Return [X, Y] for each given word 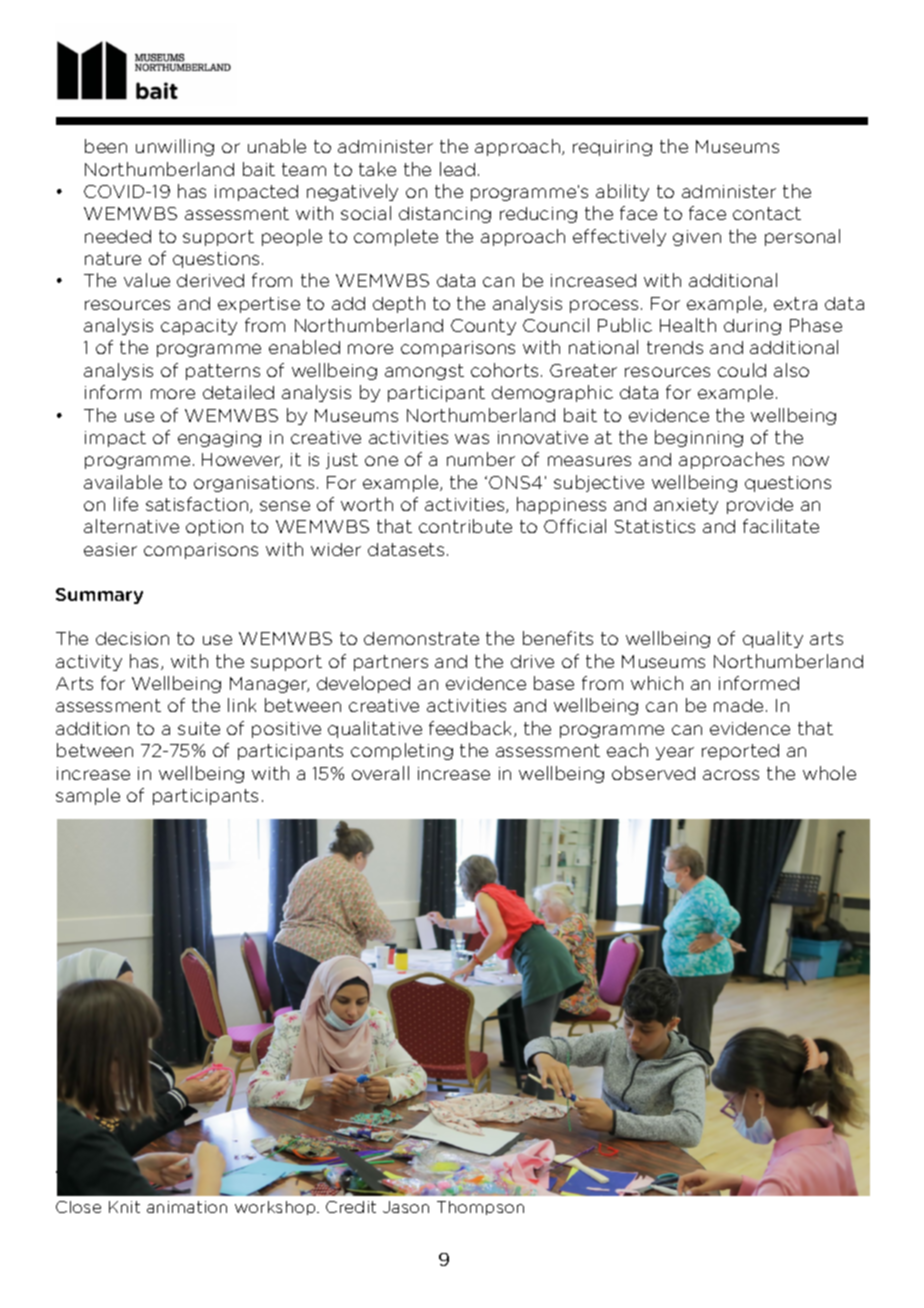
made [738, 705]
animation [187, 1207]
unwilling [175, 147]
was [472, 439]
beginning [699, 438]
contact [767, 213]
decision [132, 638]
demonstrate [421, 638]
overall [380, 773]
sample [88, 796]
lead [457, 169]
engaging [219, 439]
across [731, 775]
